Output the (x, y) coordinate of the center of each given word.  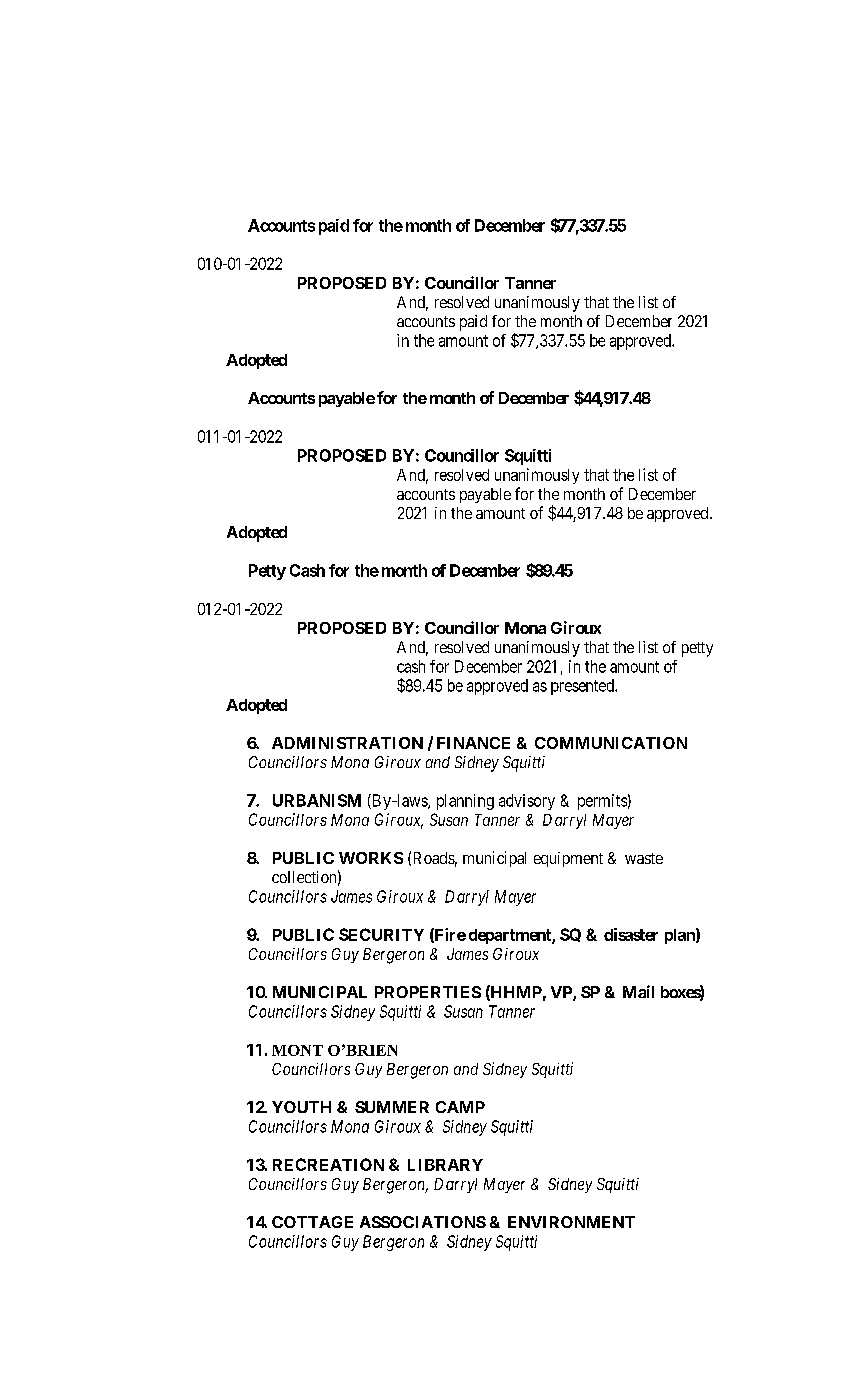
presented (583, 687)
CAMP (460, 1107)
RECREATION (328, 1164)
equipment (568, 859)
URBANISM (317, 800)
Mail (638, 991)
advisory (527, 802)
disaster (631, 934)
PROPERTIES (428, 992)
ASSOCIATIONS (423, 1222)
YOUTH (301, 1107)
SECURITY (381, 934)
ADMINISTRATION (347, 743)
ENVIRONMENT (571, 1222)
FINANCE (473, 743)
